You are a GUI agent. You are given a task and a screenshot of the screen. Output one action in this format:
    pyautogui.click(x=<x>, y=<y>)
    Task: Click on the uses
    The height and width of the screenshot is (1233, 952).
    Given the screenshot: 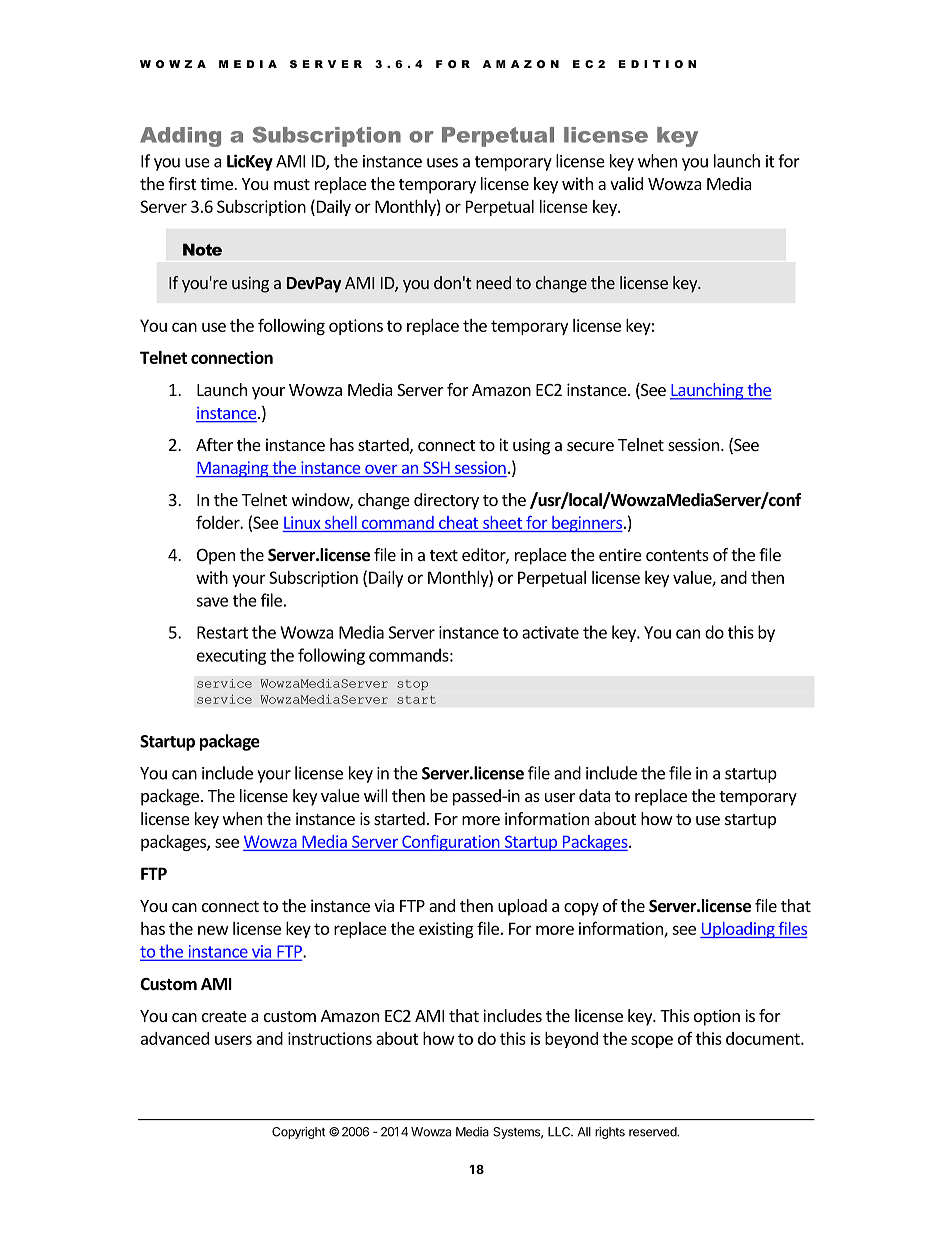 What is the action you would take?
    pyautogui.click(x=442, y=163)
